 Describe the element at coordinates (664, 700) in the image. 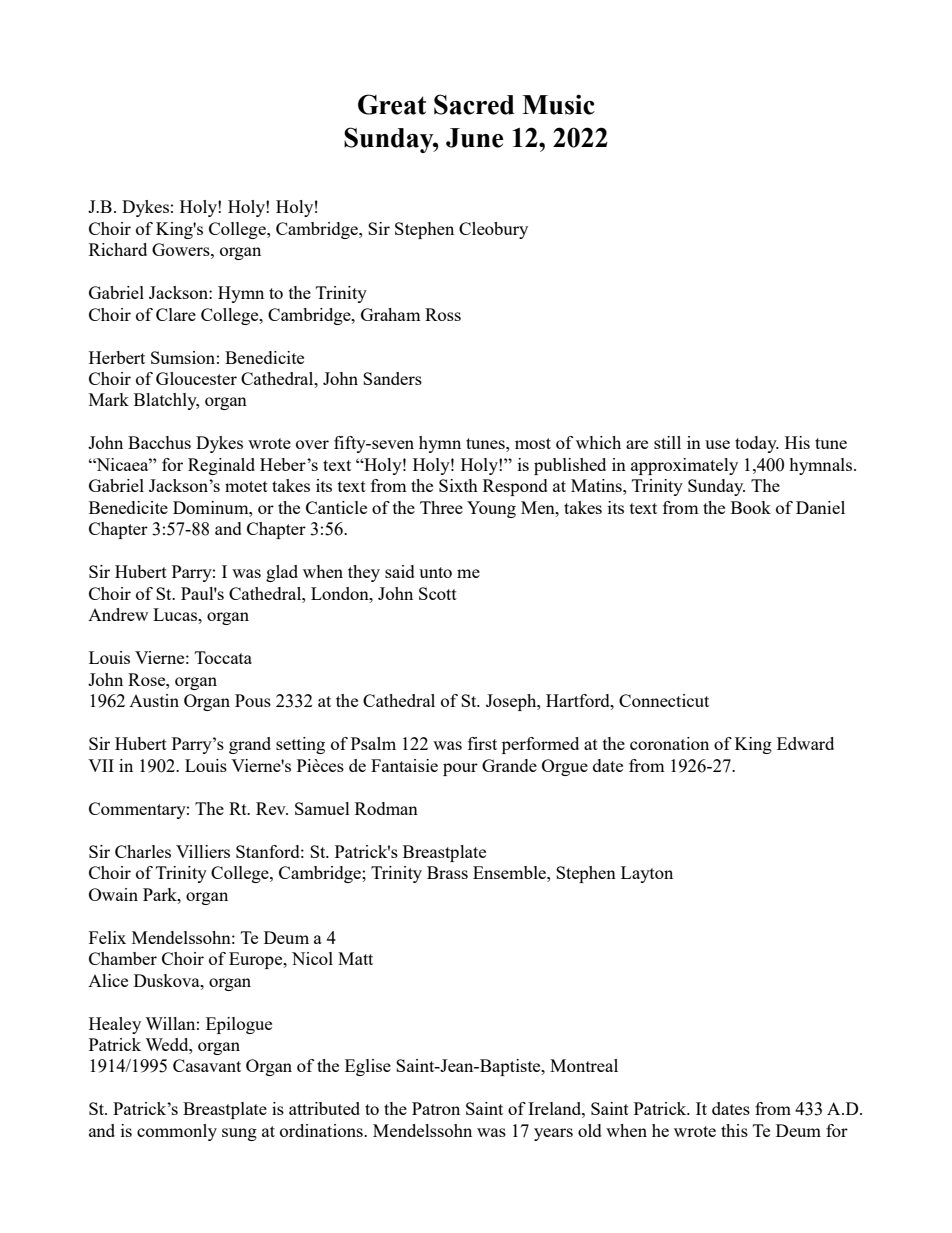

I see `Connecticut` at that location.
